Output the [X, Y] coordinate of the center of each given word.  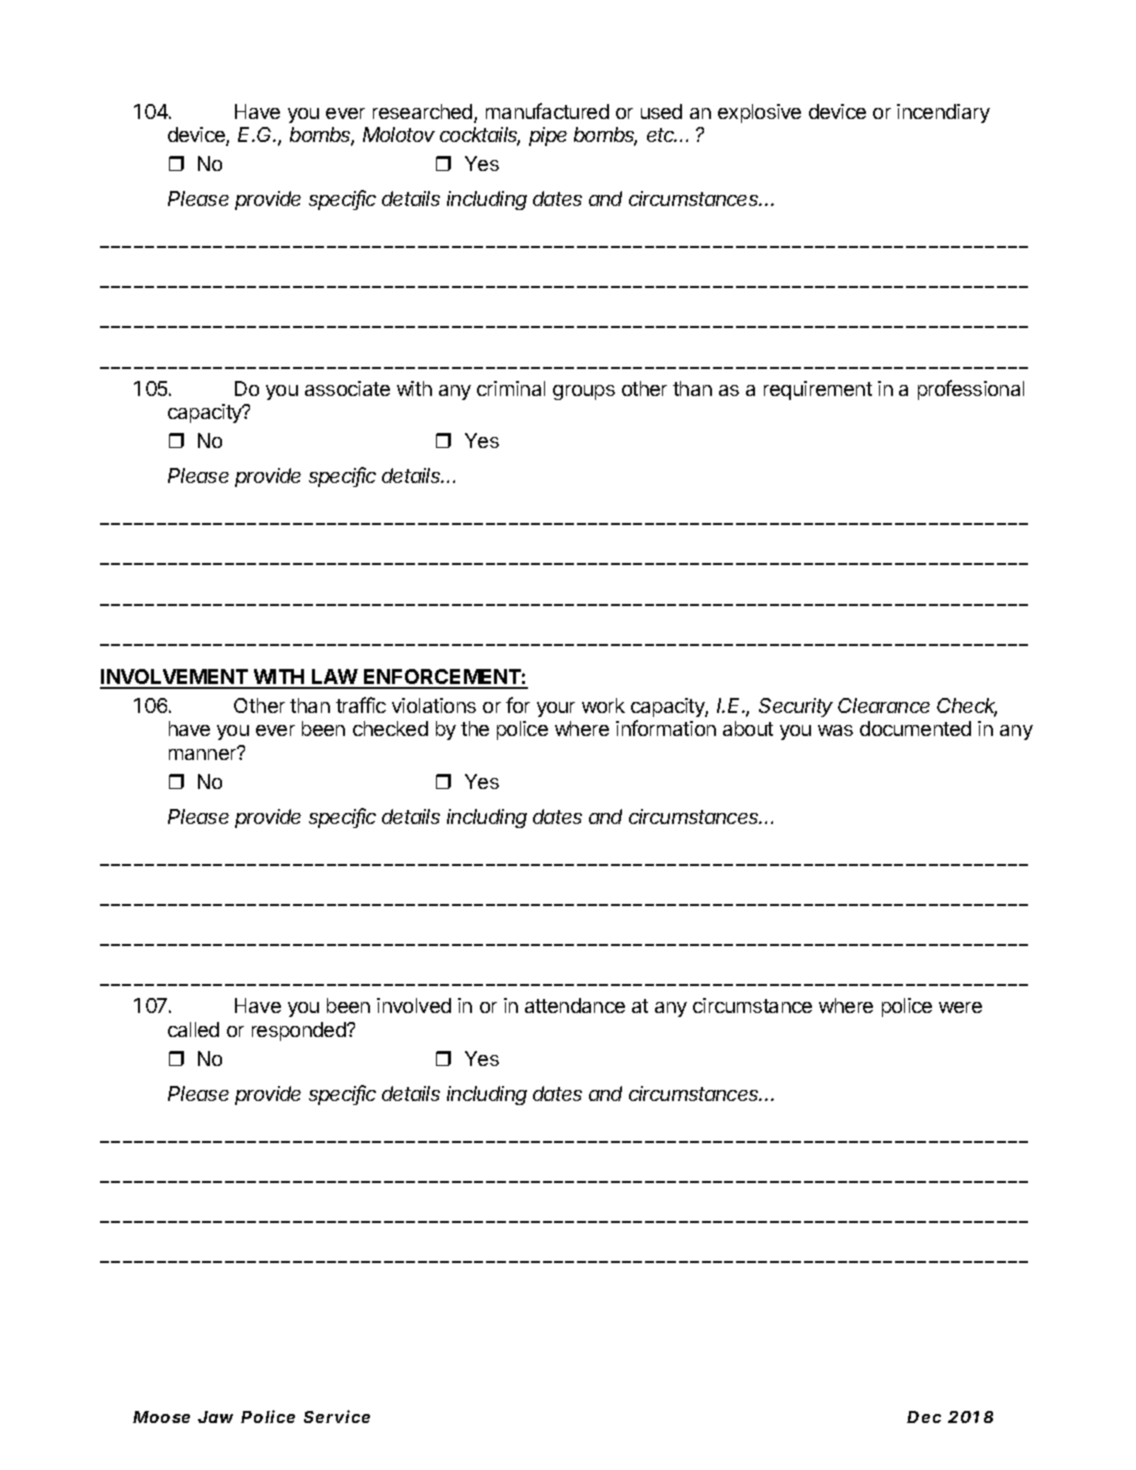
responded [300, 1031]
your [556, 709]
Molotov [399, 134]
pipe [548, 136]
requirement [818, 390]
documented [915, 728]
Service [337, 1416]
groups [584, 392]
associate [347, 388]
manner [204, 753]
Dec [924, 1417]
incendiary [943, 113]
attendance [575, 1005]
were [960, 1007]
